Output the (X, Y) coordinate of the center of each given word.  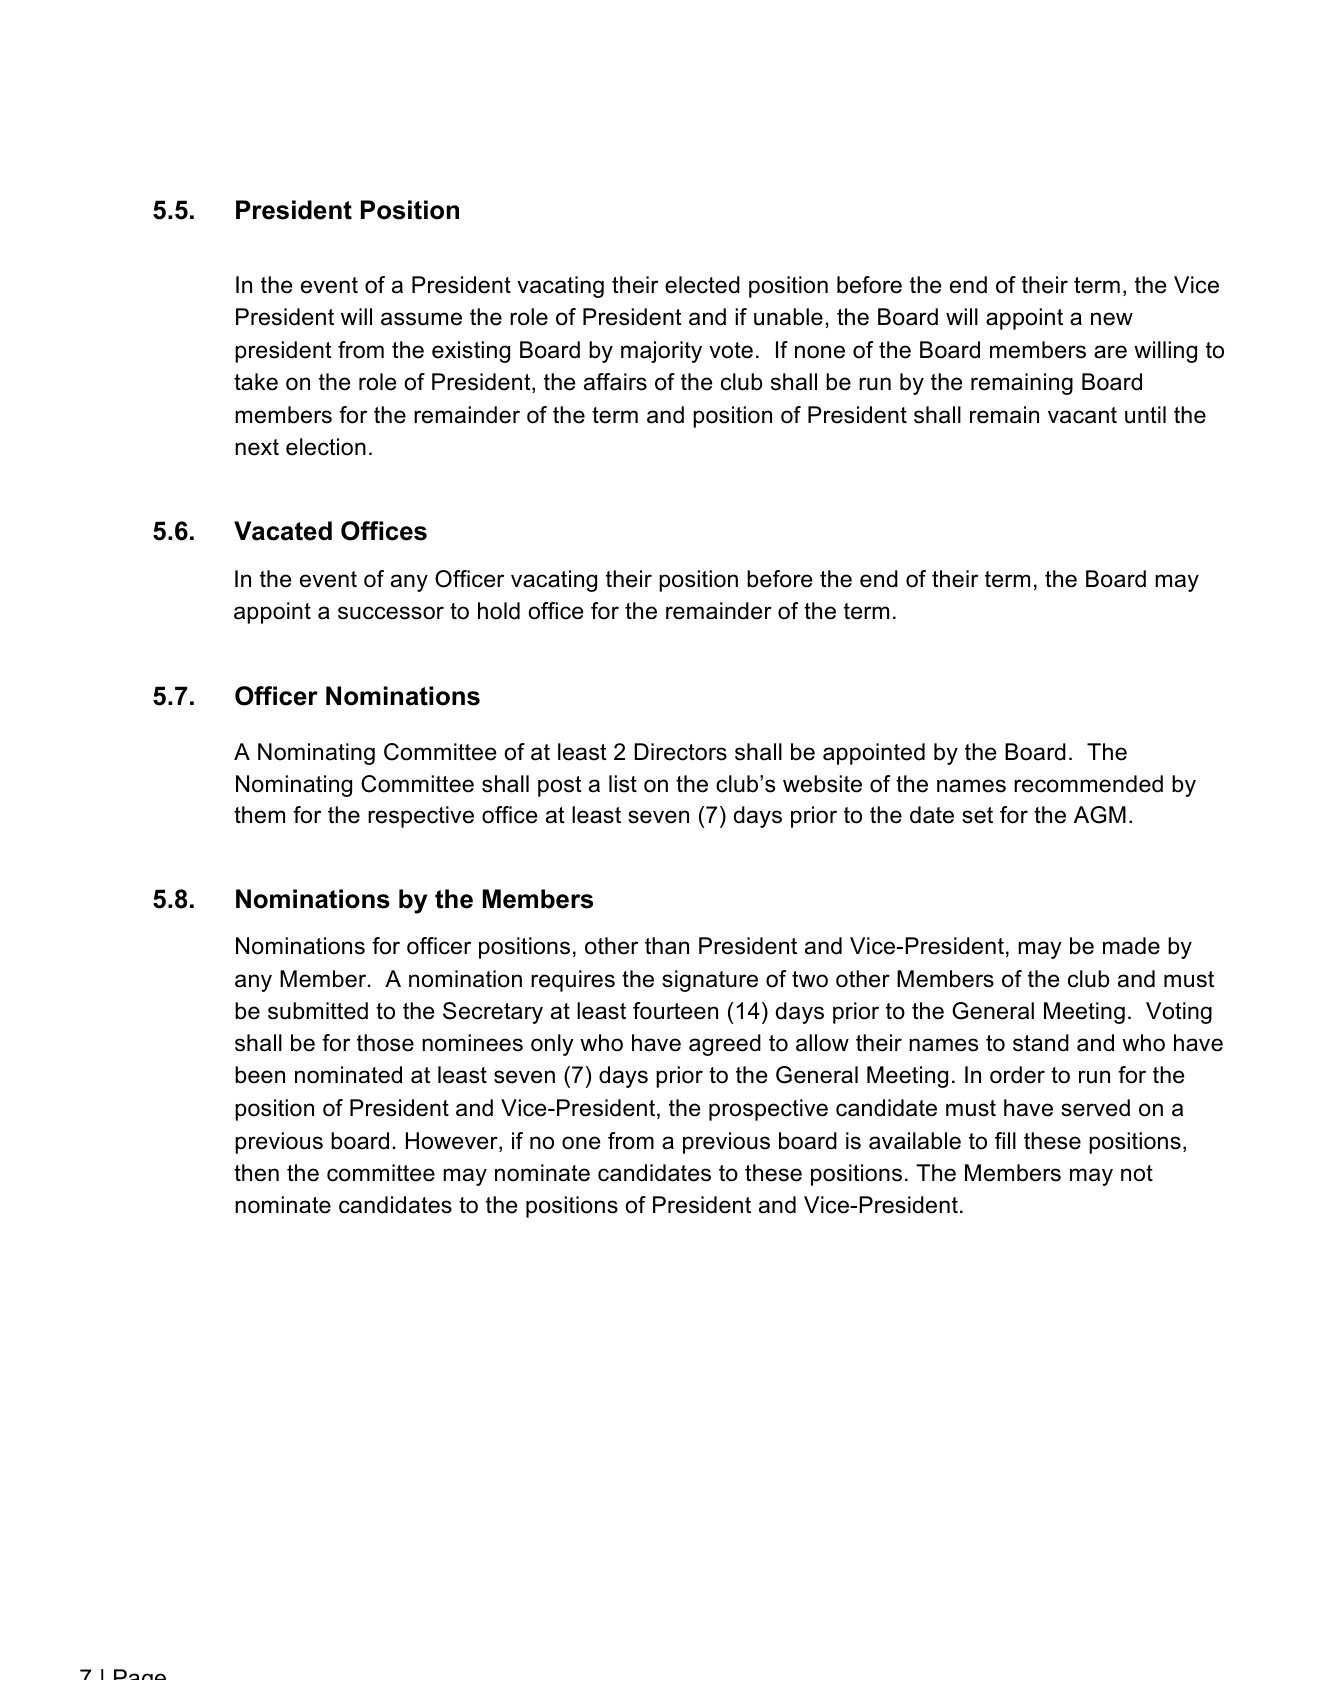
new (1112, 319)
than (667, 946)
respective (421, 817)
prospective (768, 1110)
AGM (1100, 815)
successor (391, 613)
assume (421, 319)
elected (702, 285)
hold (499, 611)
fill (1005, 1140)
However (453, 1142)
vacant (1082, 415)
